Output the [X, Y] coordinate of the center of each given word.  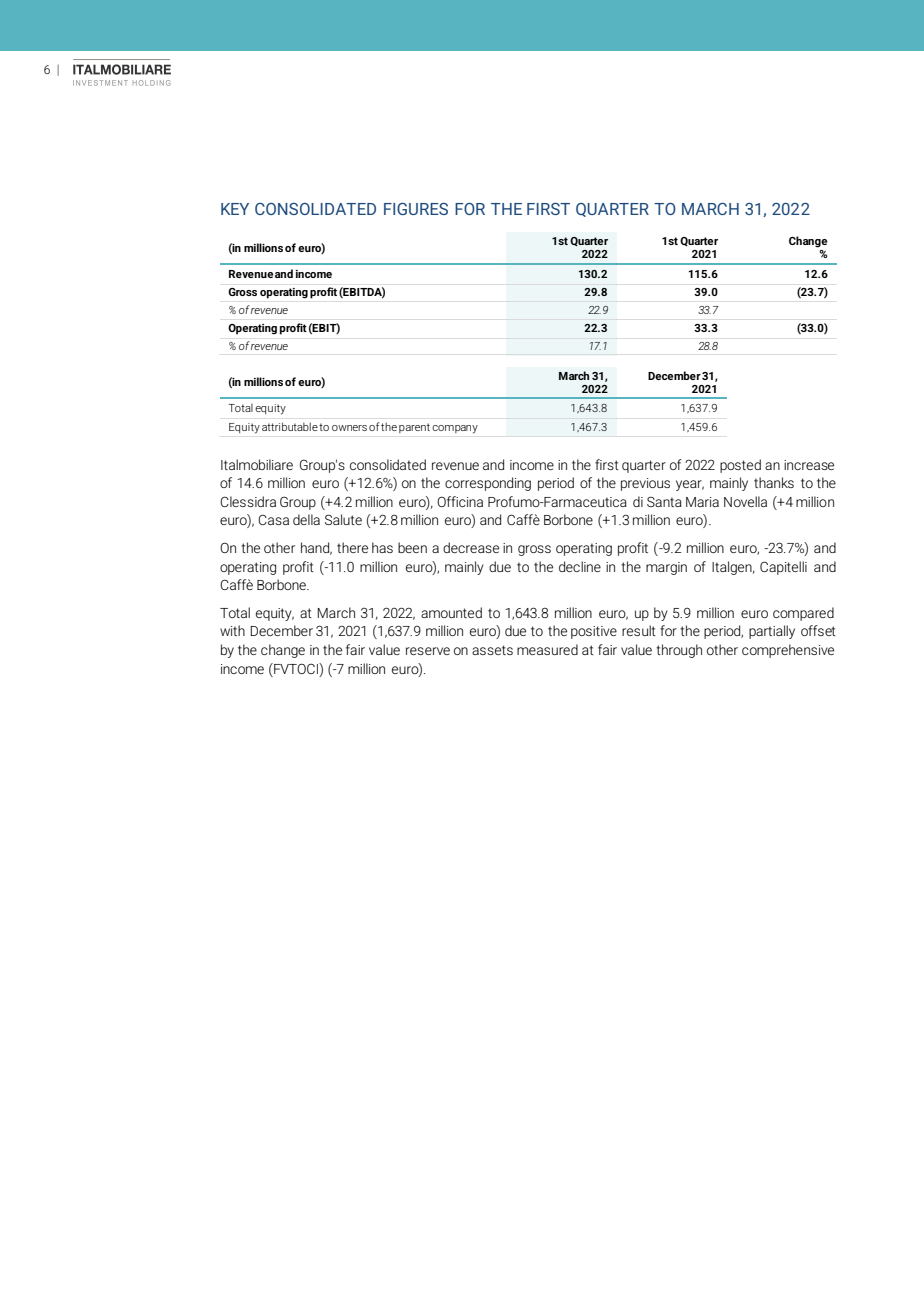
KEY [235, 209]
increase [809, 465]
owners [349, 428]
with [232, 630]
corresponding [488, 484]
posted [740, 466]
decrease [471, 547]
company [455, 429]
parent [414, 428]
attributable [290, 426]
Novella [745, 501]
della [306, 519]
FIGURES [416, 209]
